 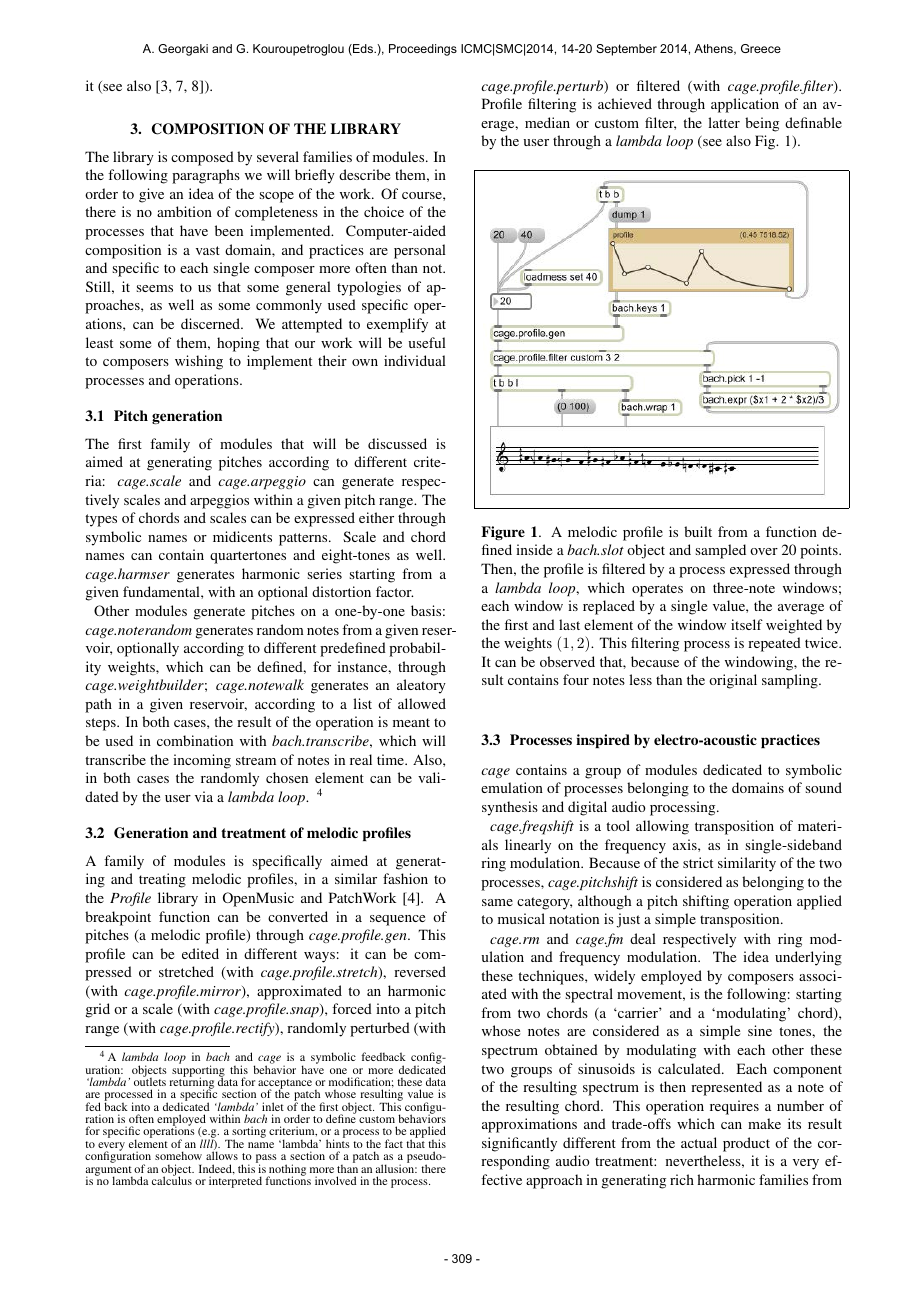 What do you see at coordinates (172, 1180) in the document?
I see `calculus` at bounding box center [172, 1180].
